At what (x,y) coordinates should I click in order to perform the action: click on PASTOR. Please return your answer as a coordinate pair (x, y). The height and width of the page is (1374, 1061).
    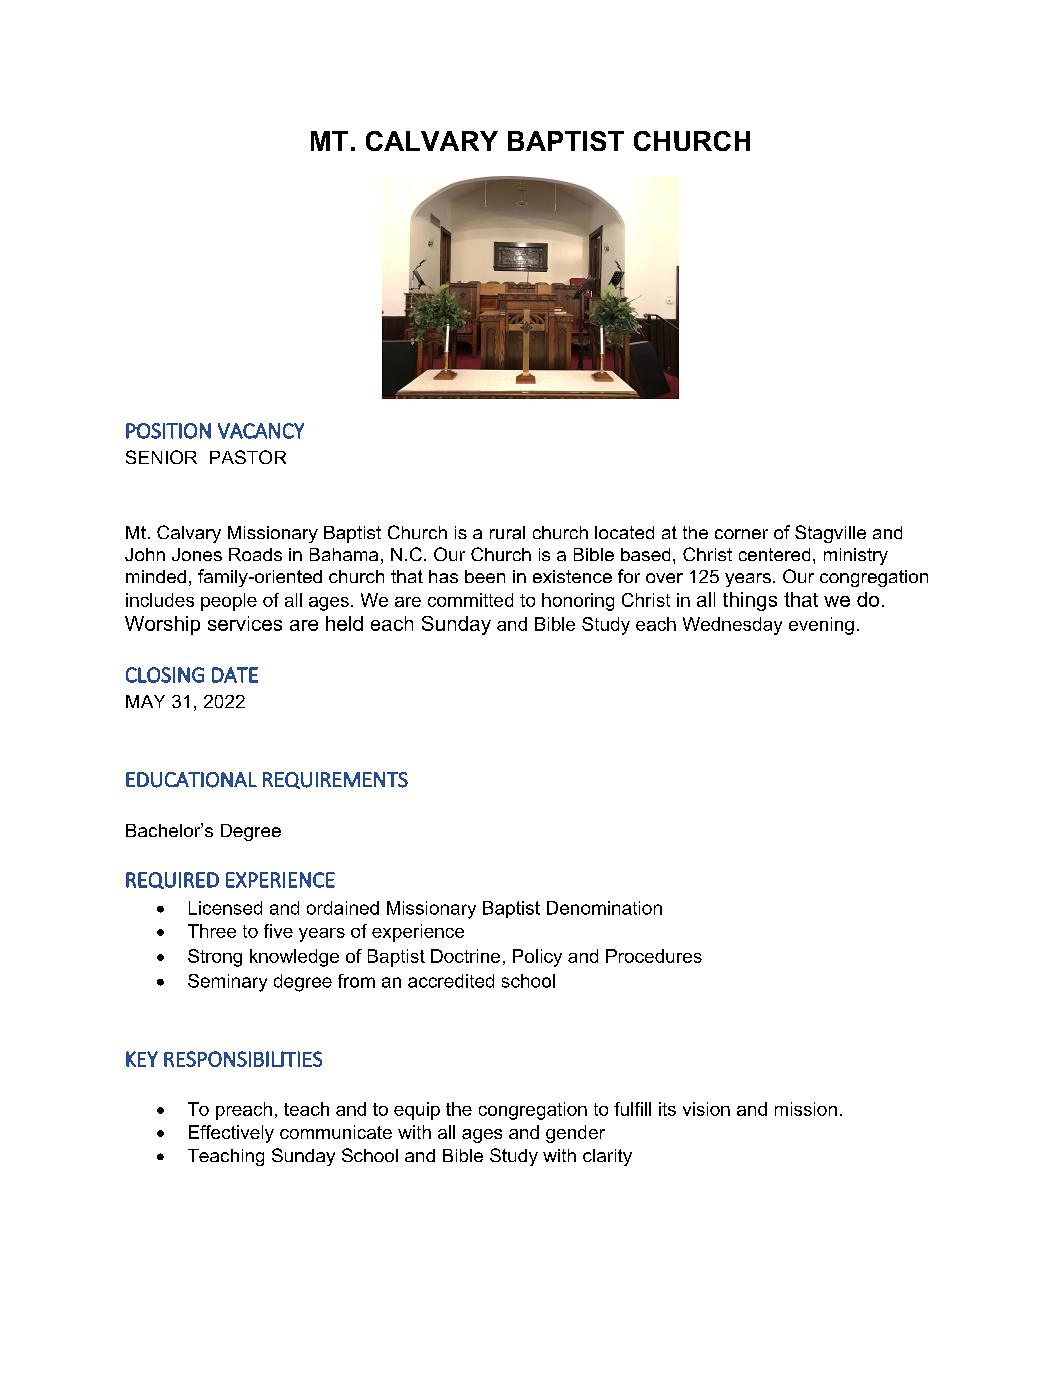
    Looking at the image, I should click on (248, 457).
